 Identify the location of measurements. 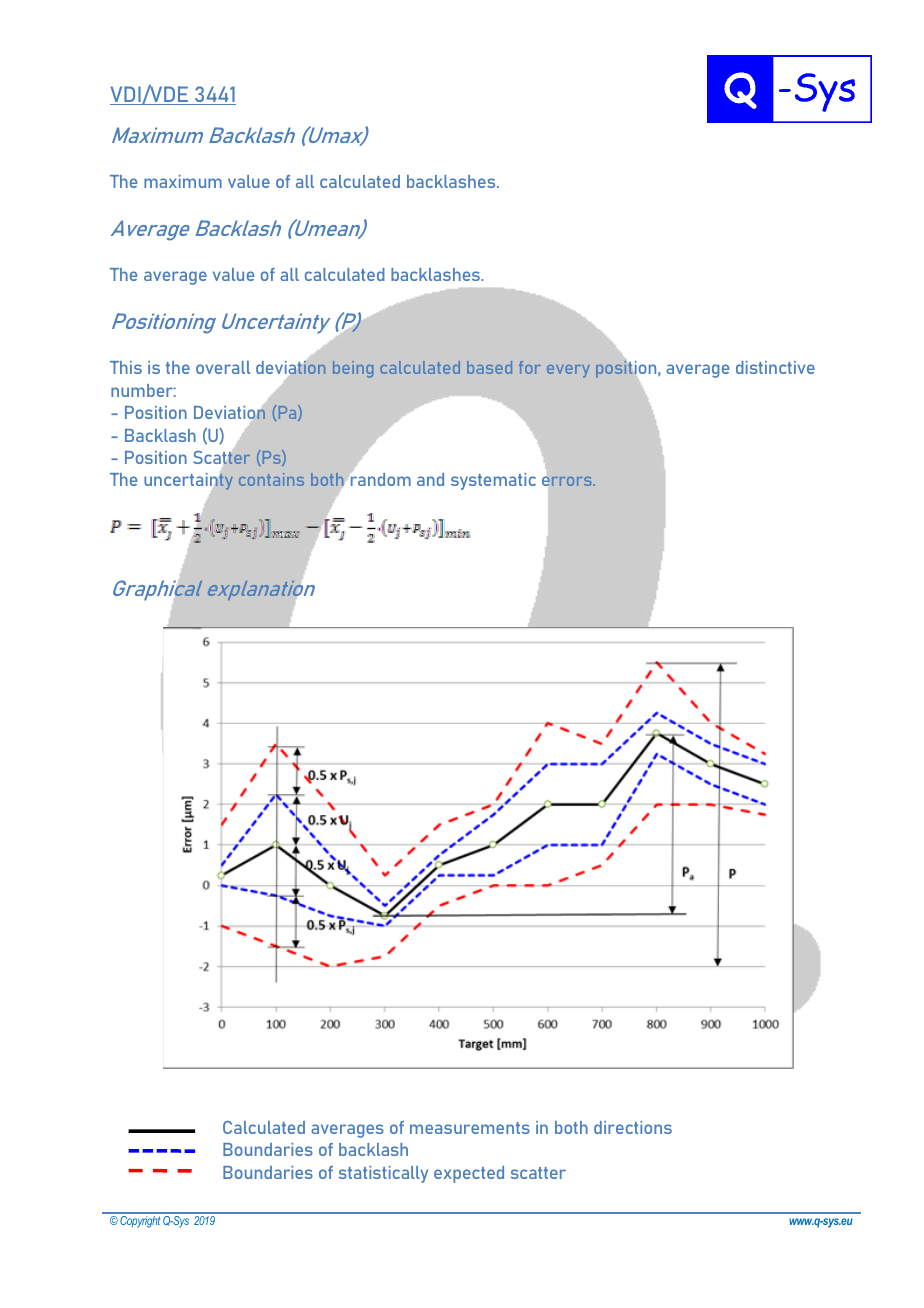
(470, 1128).
